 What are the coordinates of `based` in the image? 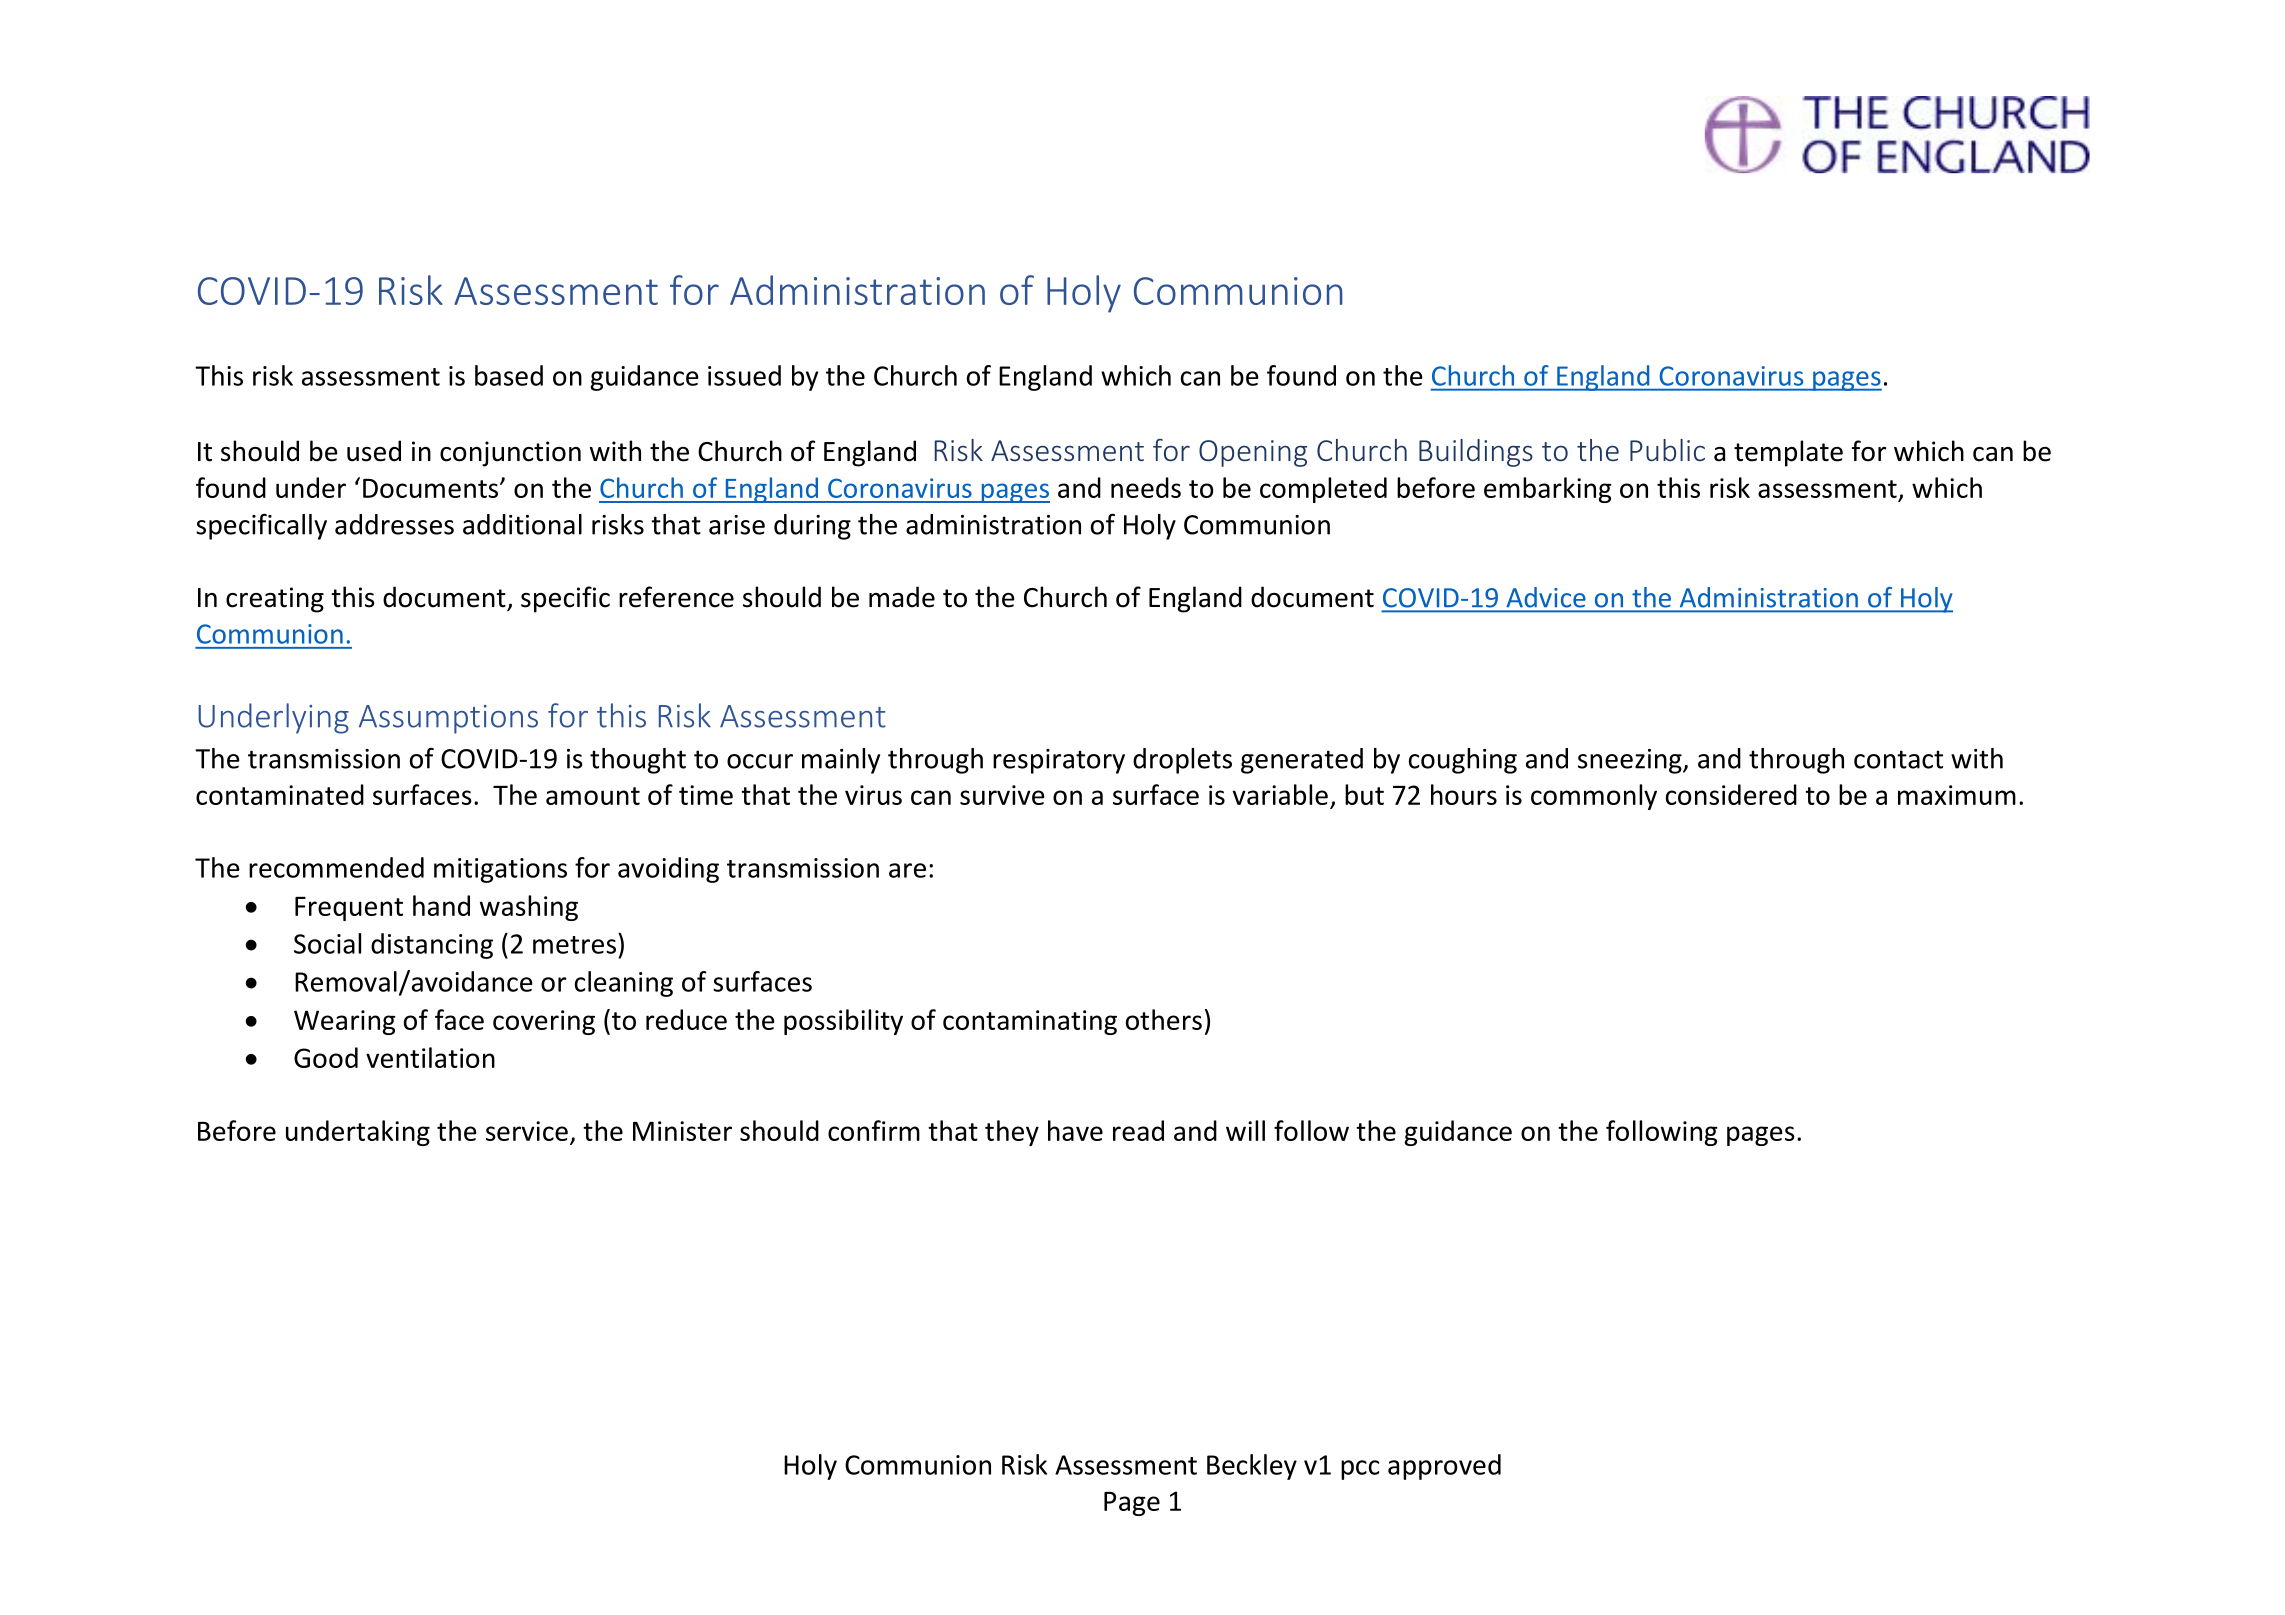 It's located at (509, 375).
